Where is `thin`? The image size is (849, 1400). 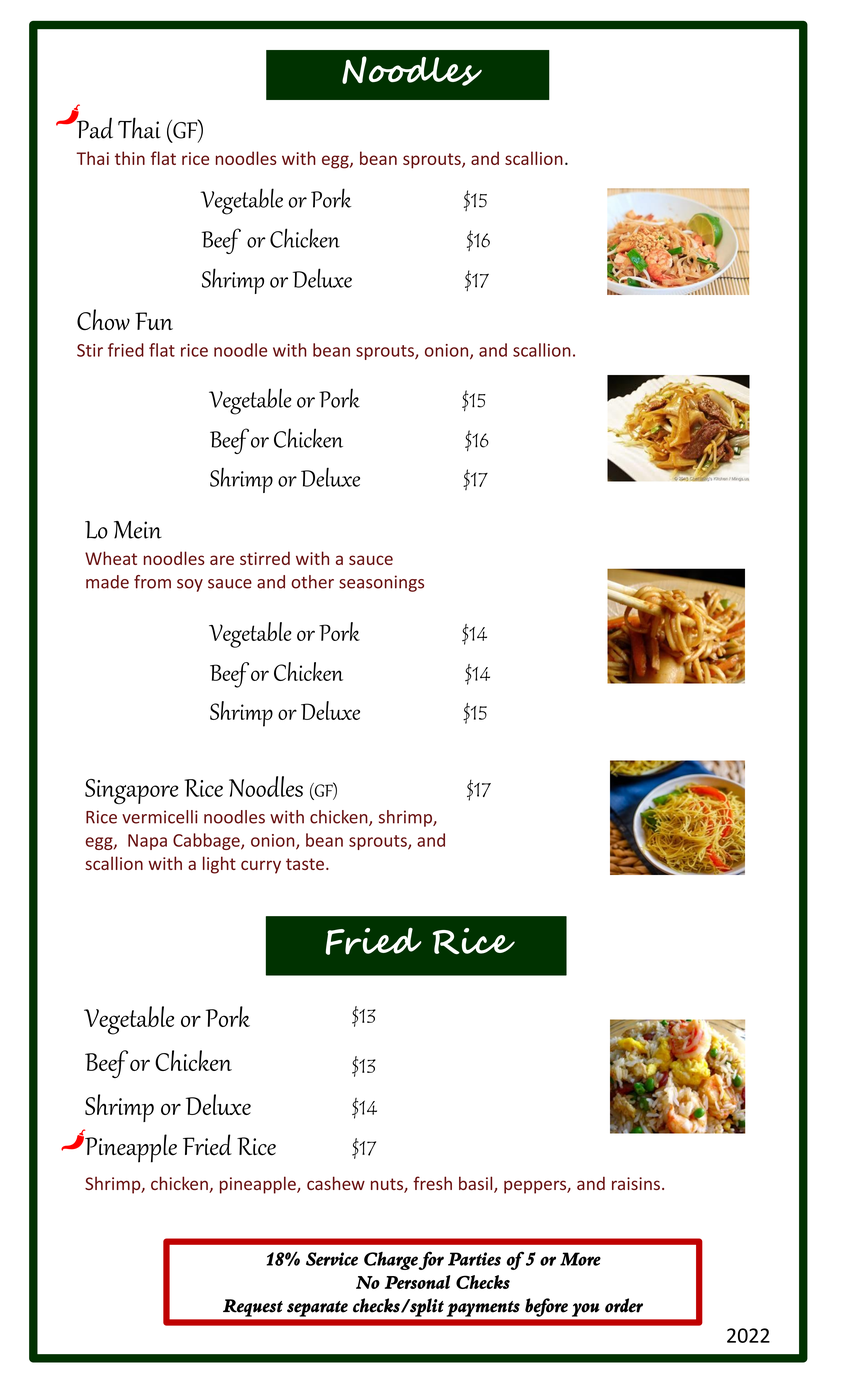 thin is located at coordinates (130, 158).
